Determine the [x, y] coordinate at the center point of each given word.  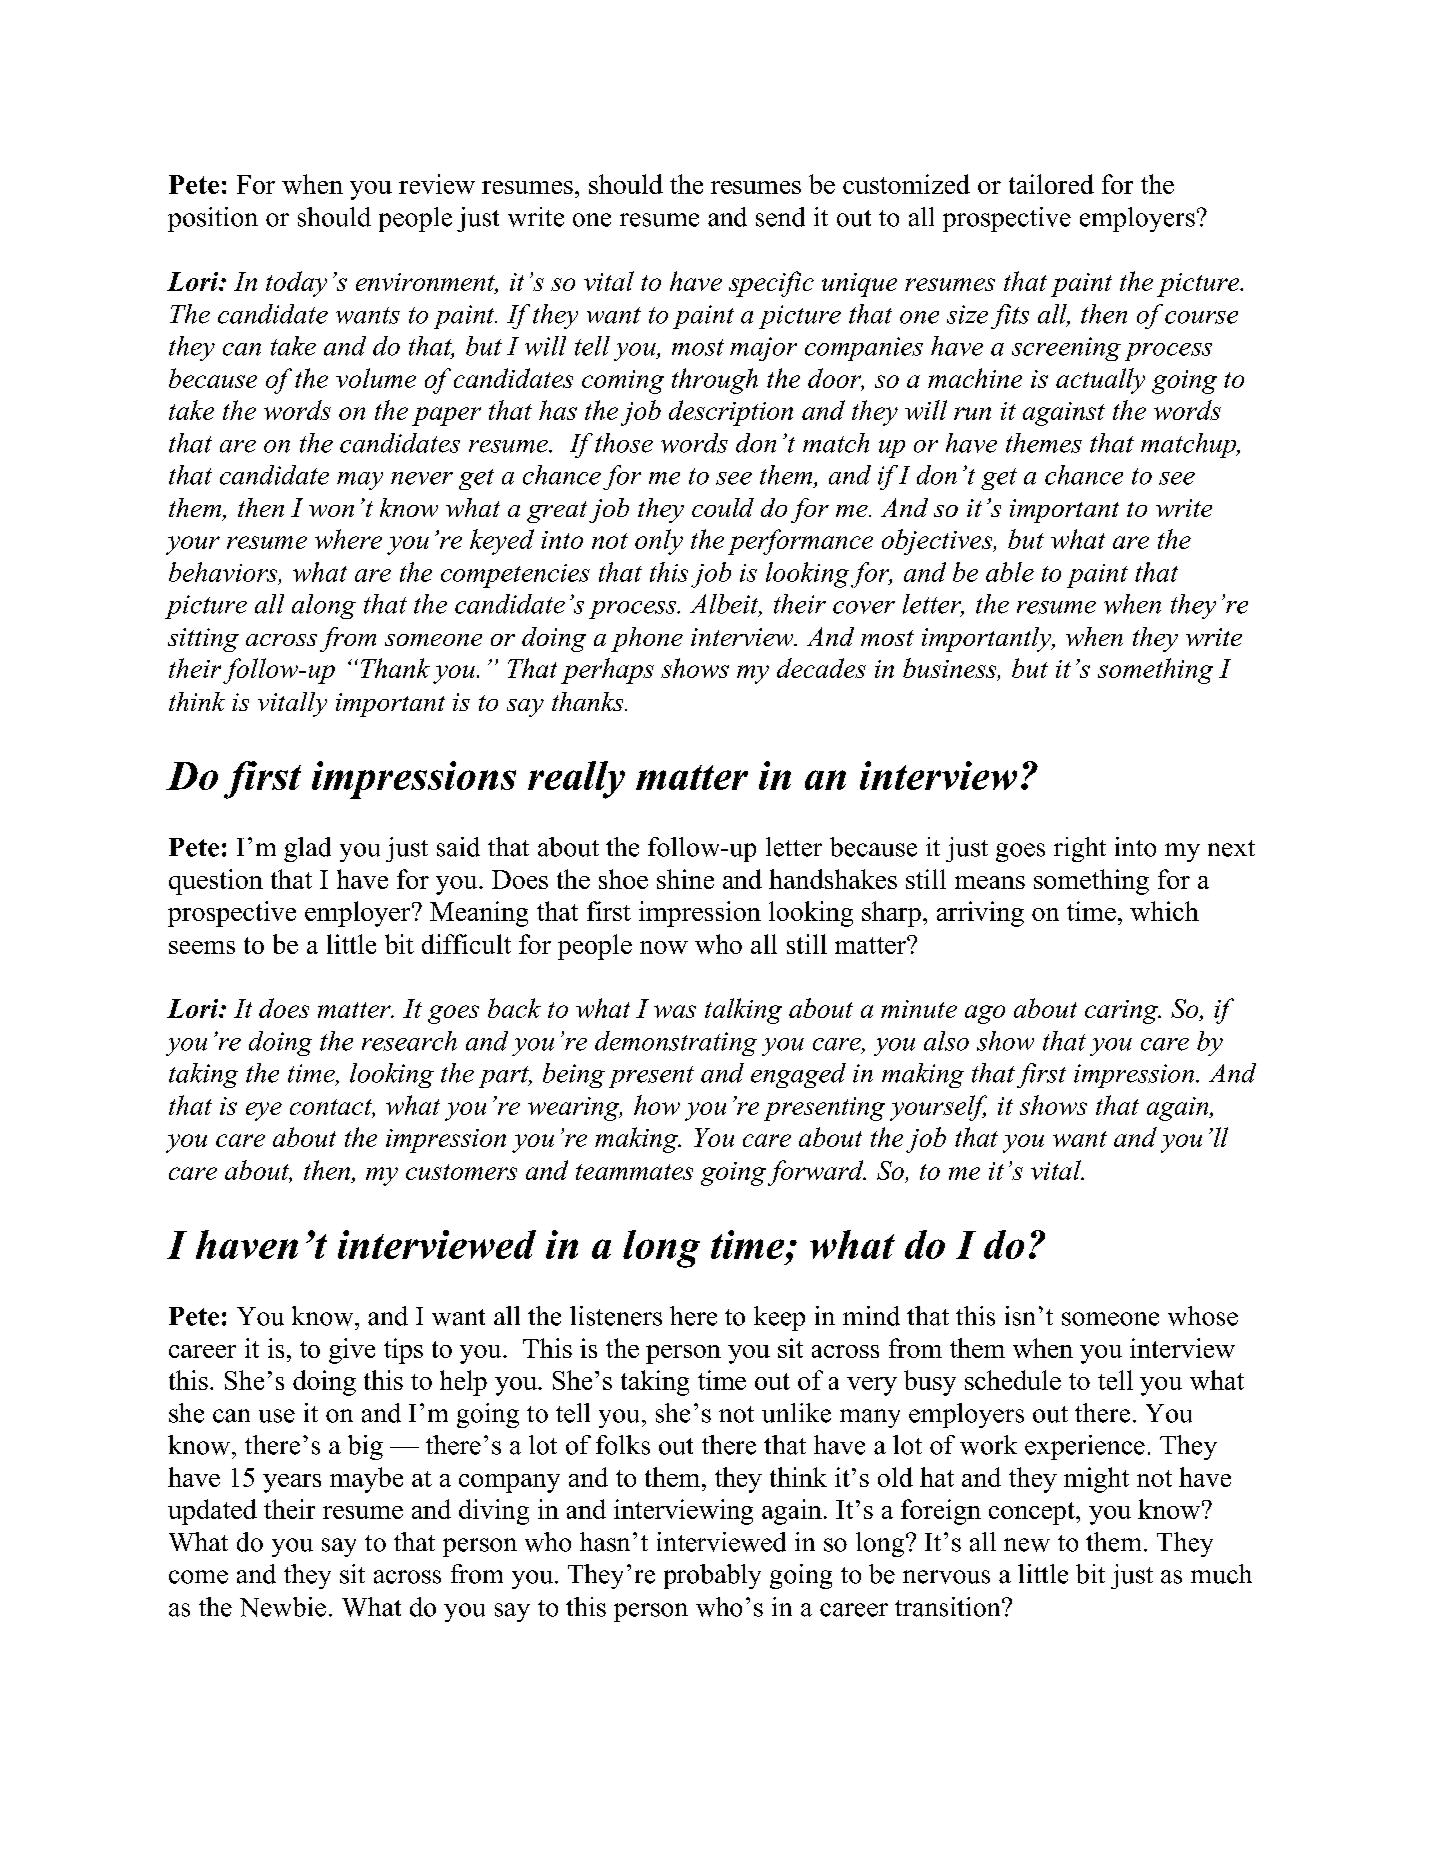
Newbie [283, 1607]
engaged [798, 1075]
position [213, 219]
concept [1033, 1513]
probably [712, 1576]
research [409, 1041]
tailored [1051, 184]
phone [647, 639]
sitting [203, 640]
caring [1122, 1012]
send [780, 217]
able [1010, 572]
